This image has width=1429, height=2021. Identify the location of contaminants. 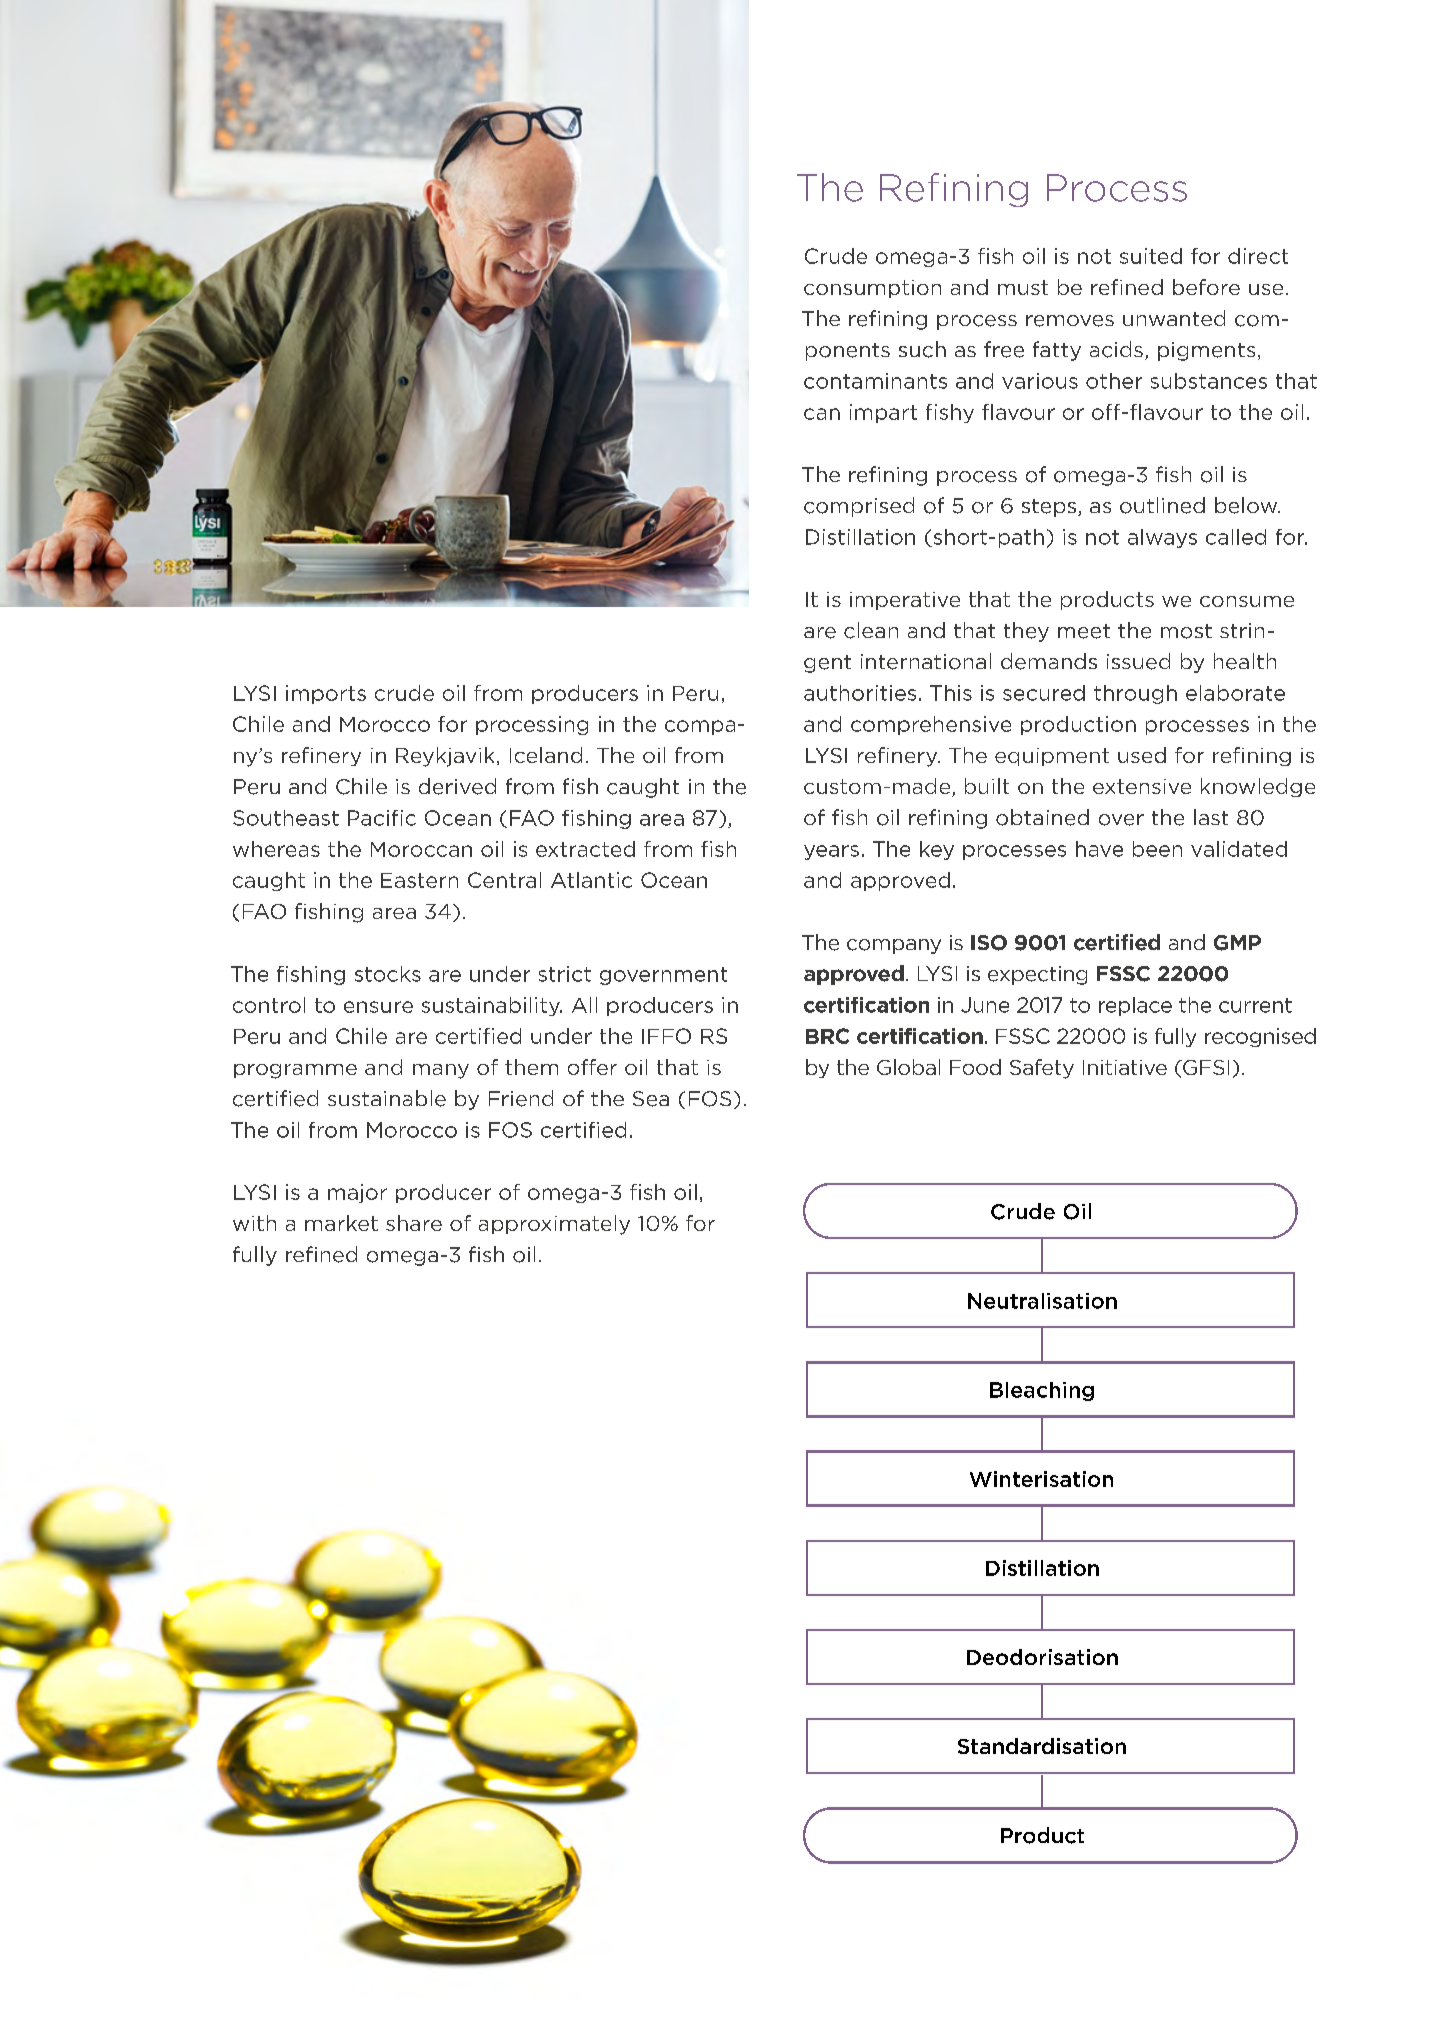
(875, 381).
